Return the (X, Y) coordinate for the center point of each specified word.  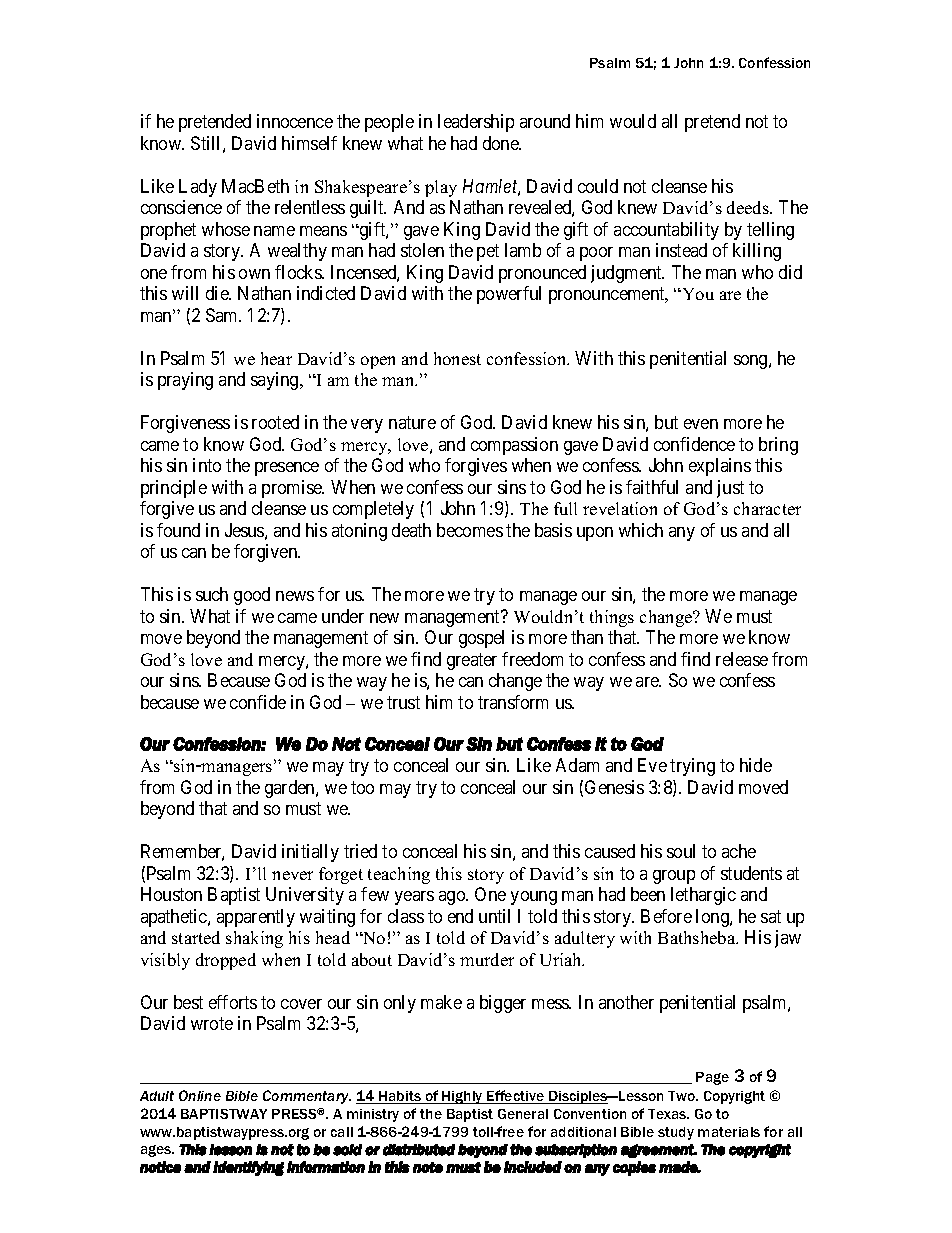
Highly (463, 1097)
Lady (198, 188)
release (742, 659)
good (252, 596)
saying (276, 381)
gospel (481, 639)
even (701, 424)
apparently (256, 918)
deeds (749, 207)
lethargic (703, 896)
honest (457, 358)
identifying (248, 1168)
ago (453, 898)
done (502, 143)
